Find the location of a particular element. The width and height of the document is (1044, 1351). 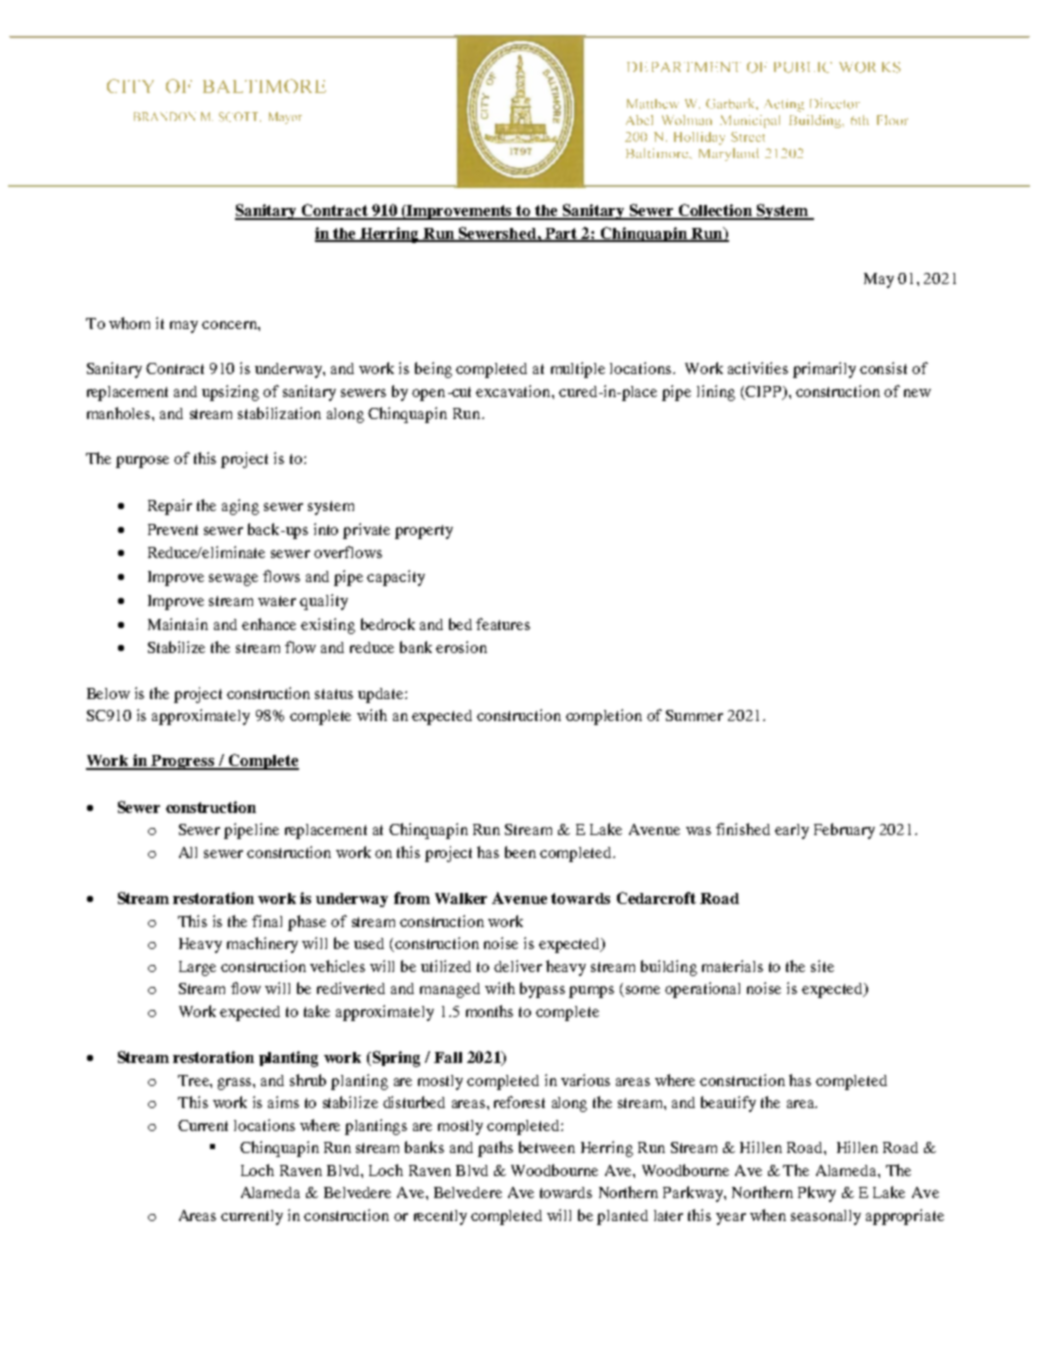

February is located at coordinates (844, 831).
